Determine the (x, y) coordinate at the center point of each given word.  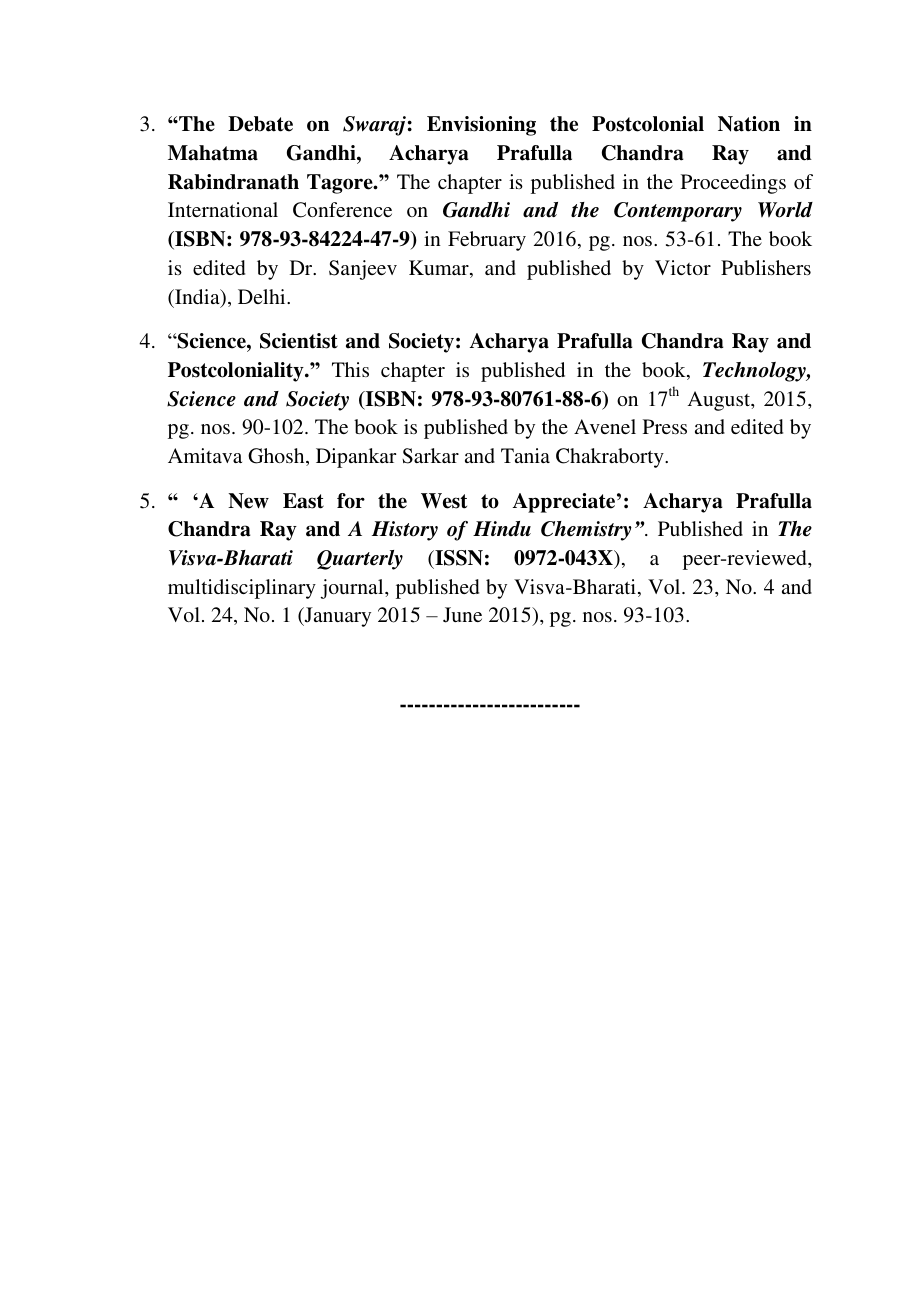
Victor (683, 267)
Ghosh (277, 457)
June (462, 615)
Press (665, 426)
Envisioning (481, 126)
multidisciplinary (242, 589)
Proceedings (733, 184)
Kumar (440, 269)
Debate (260, 124)
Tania (525, 455)
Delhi (263, 296)
